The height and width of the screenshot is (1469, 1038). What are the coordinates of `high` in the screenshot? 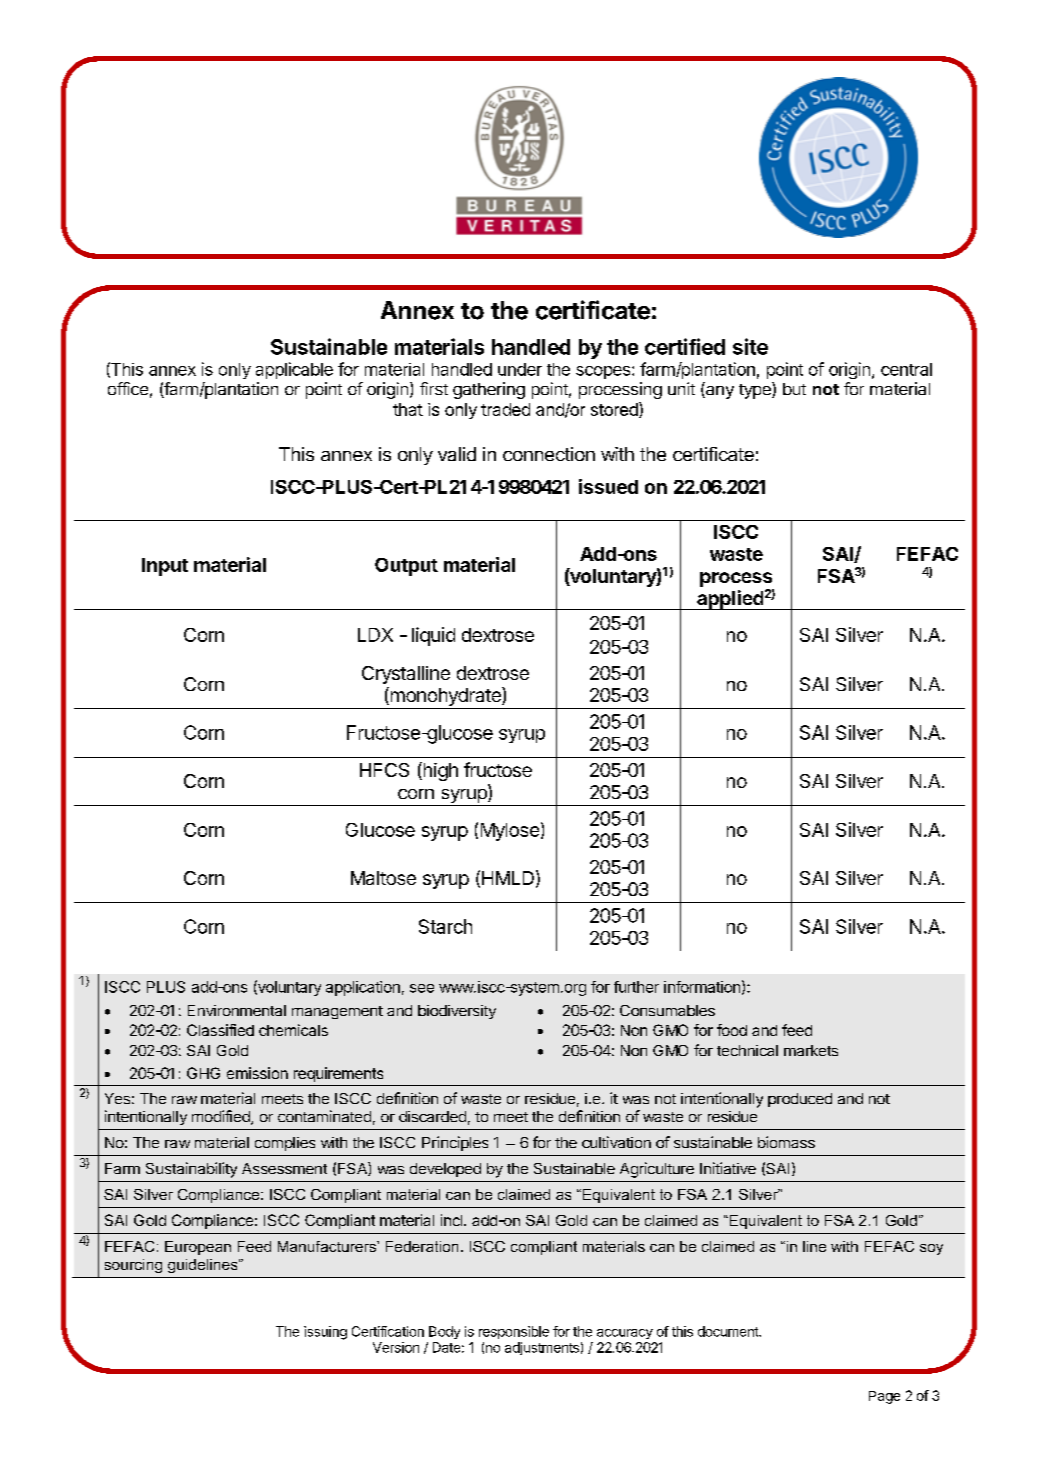 It's located at (439, 771).
